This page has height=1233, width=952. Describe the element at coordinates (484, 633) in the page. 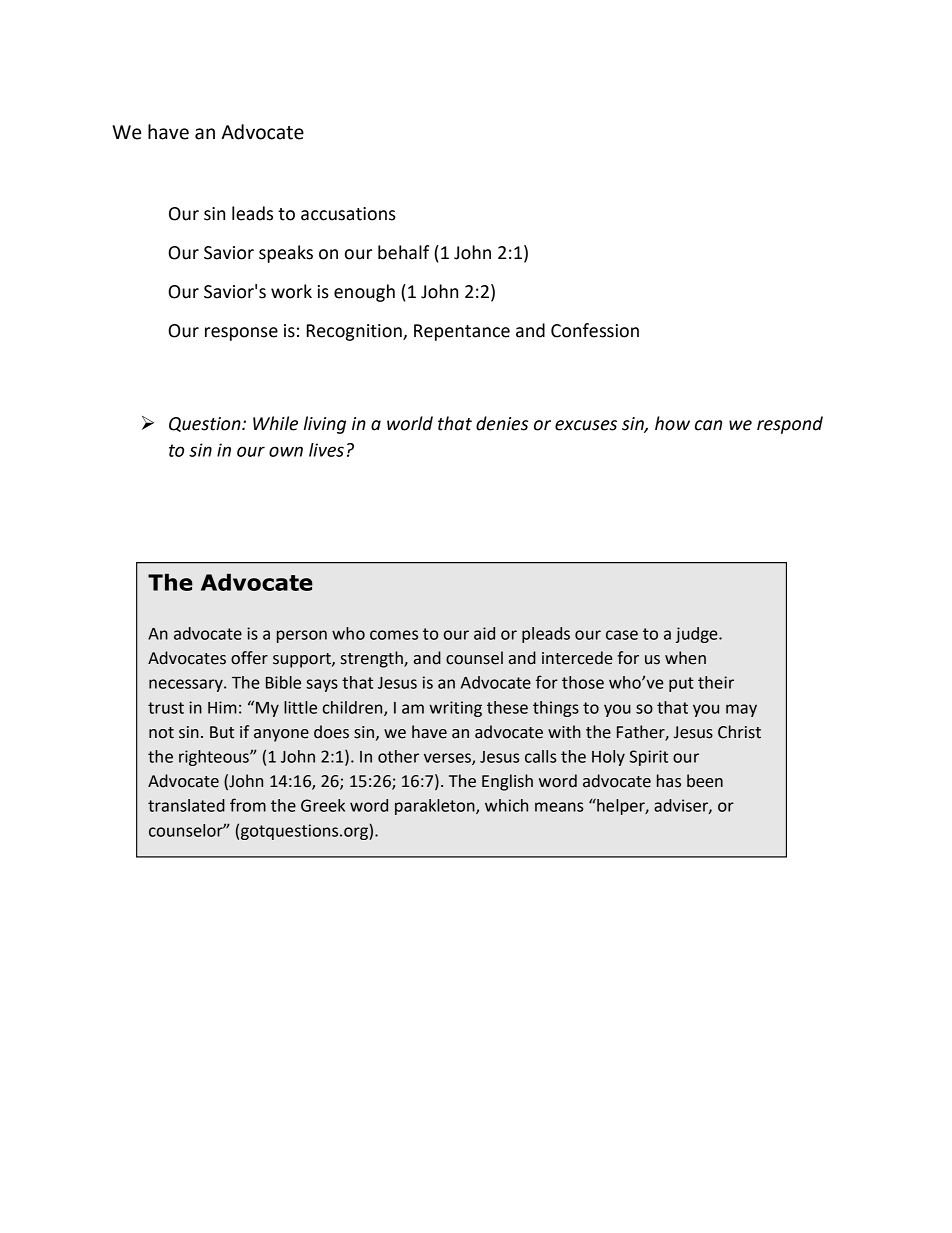

I see `aid` at that location.
